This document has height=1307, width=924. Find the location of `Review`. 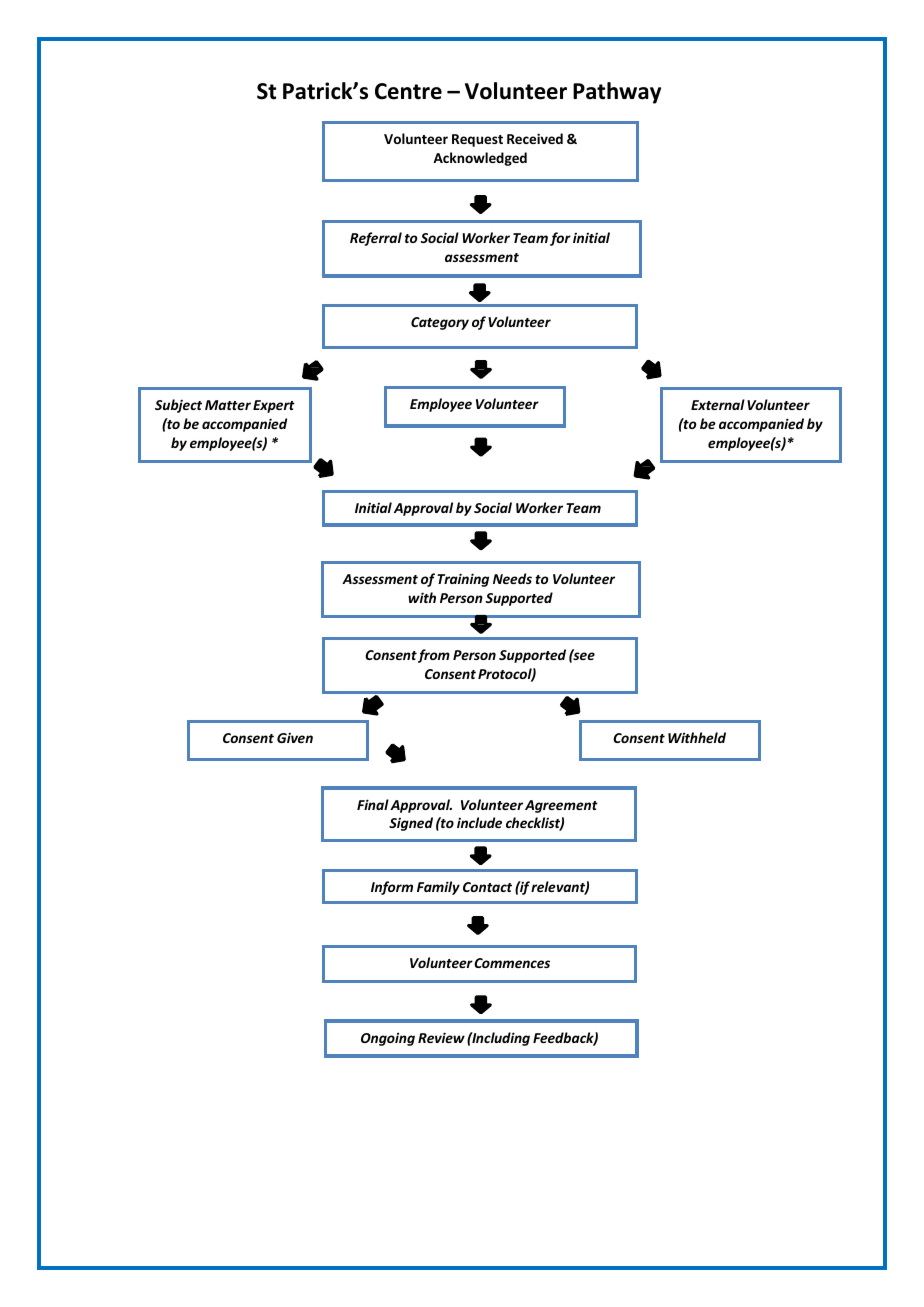

Review is located at coordinates (441, 1037).
